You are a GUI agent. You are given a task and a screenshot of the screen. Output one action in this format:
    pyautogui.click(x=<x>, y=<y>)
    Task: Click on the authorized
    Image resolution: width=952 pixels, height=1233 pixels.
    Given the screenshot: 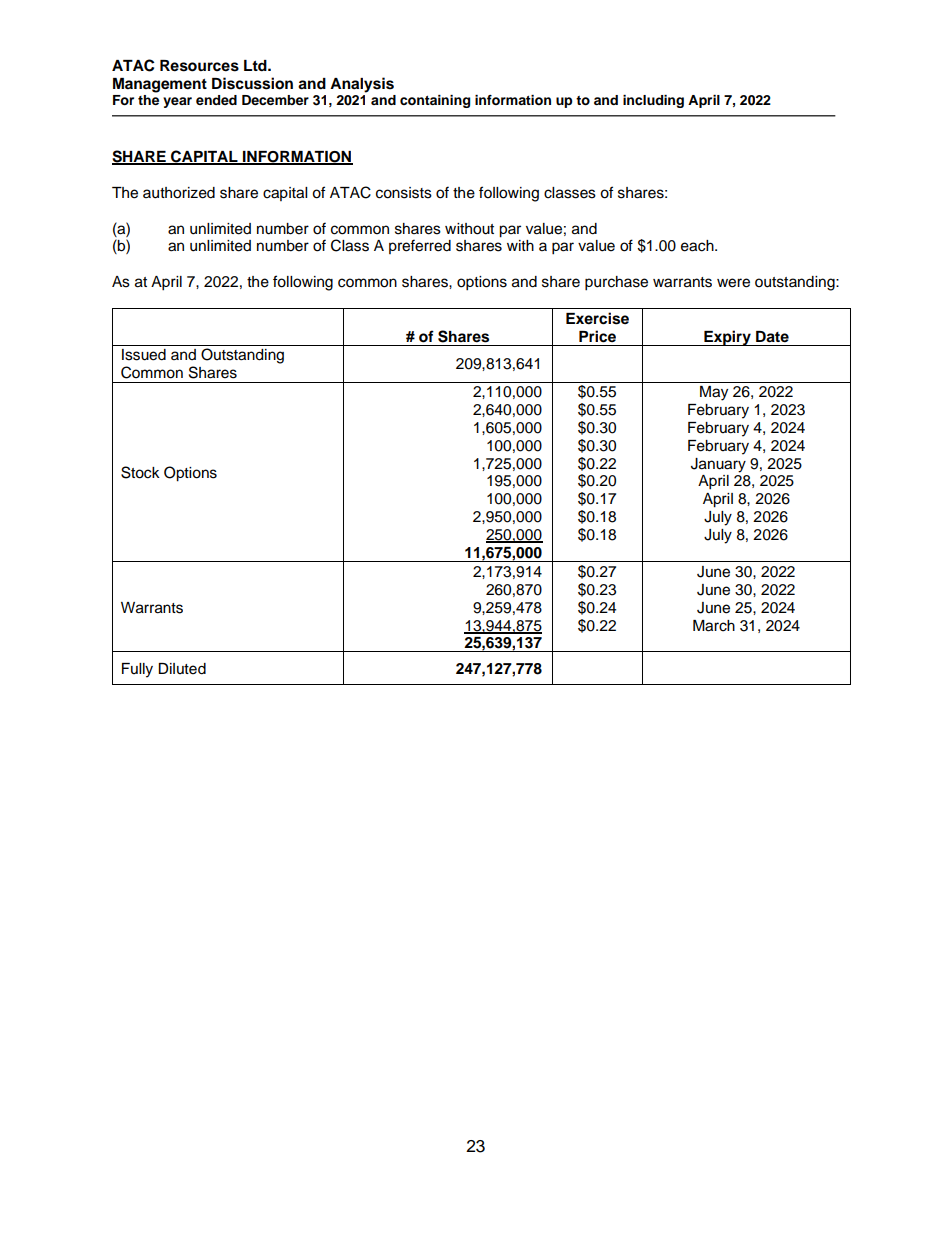 What is the action you would take?
    pyautogui.click(x=179, y=193)
